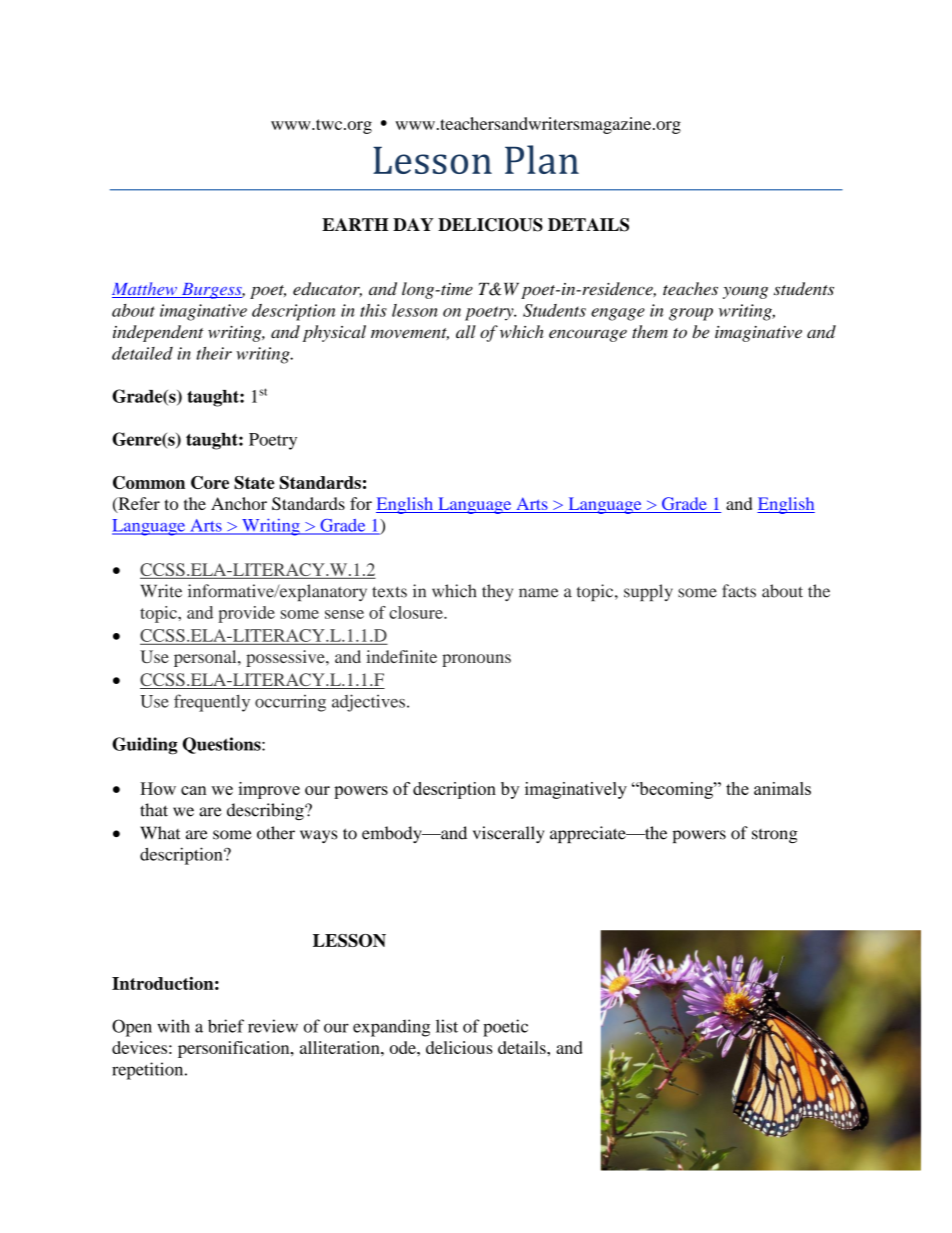 The width and height of the page is (952, 1233). What do you see at coordinates (210, 482) in the page?
I see `Core` at bounding box center [210, 482].
